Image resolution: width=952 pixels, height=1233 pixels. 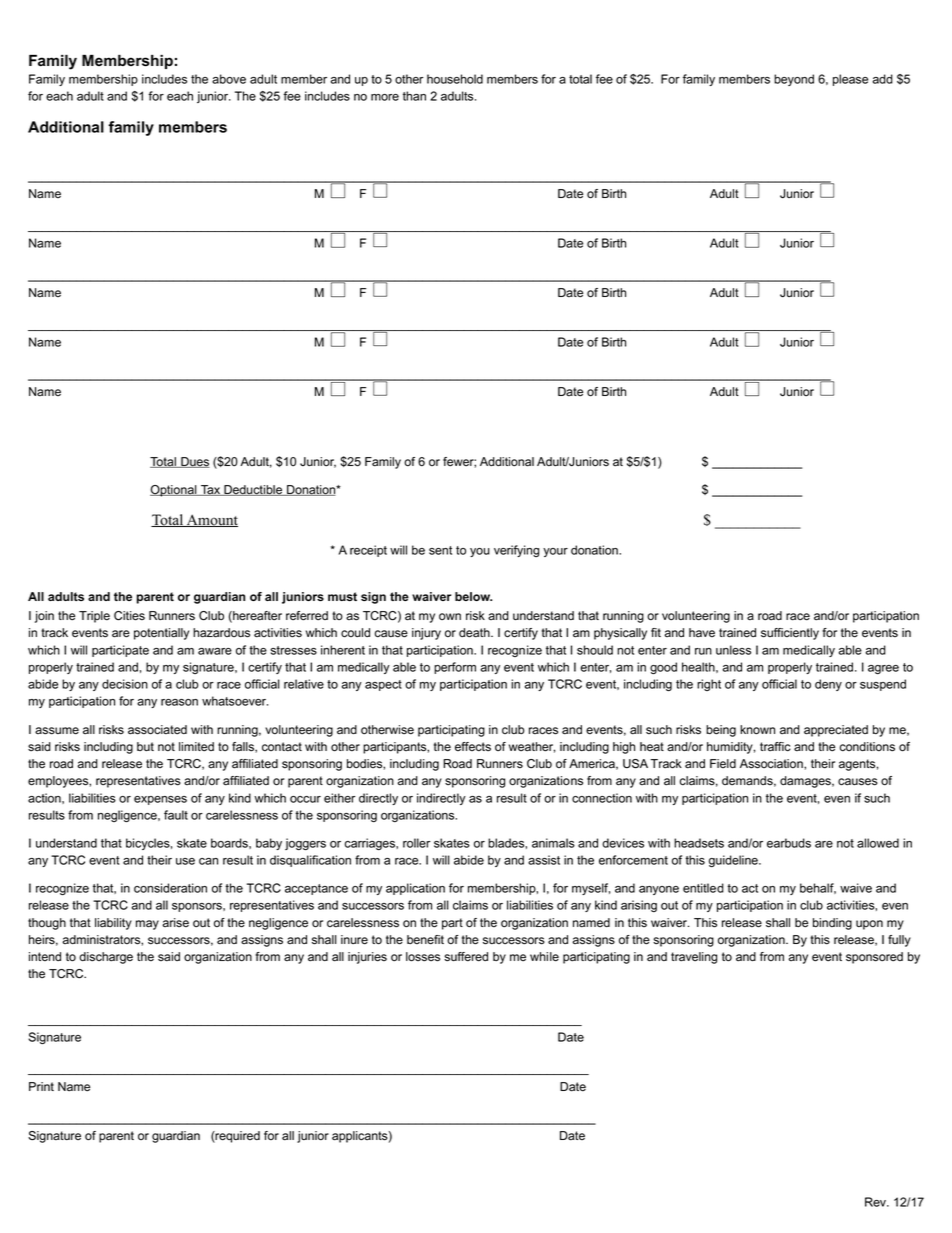 I want to click on but, so click(x=145, y=747).
